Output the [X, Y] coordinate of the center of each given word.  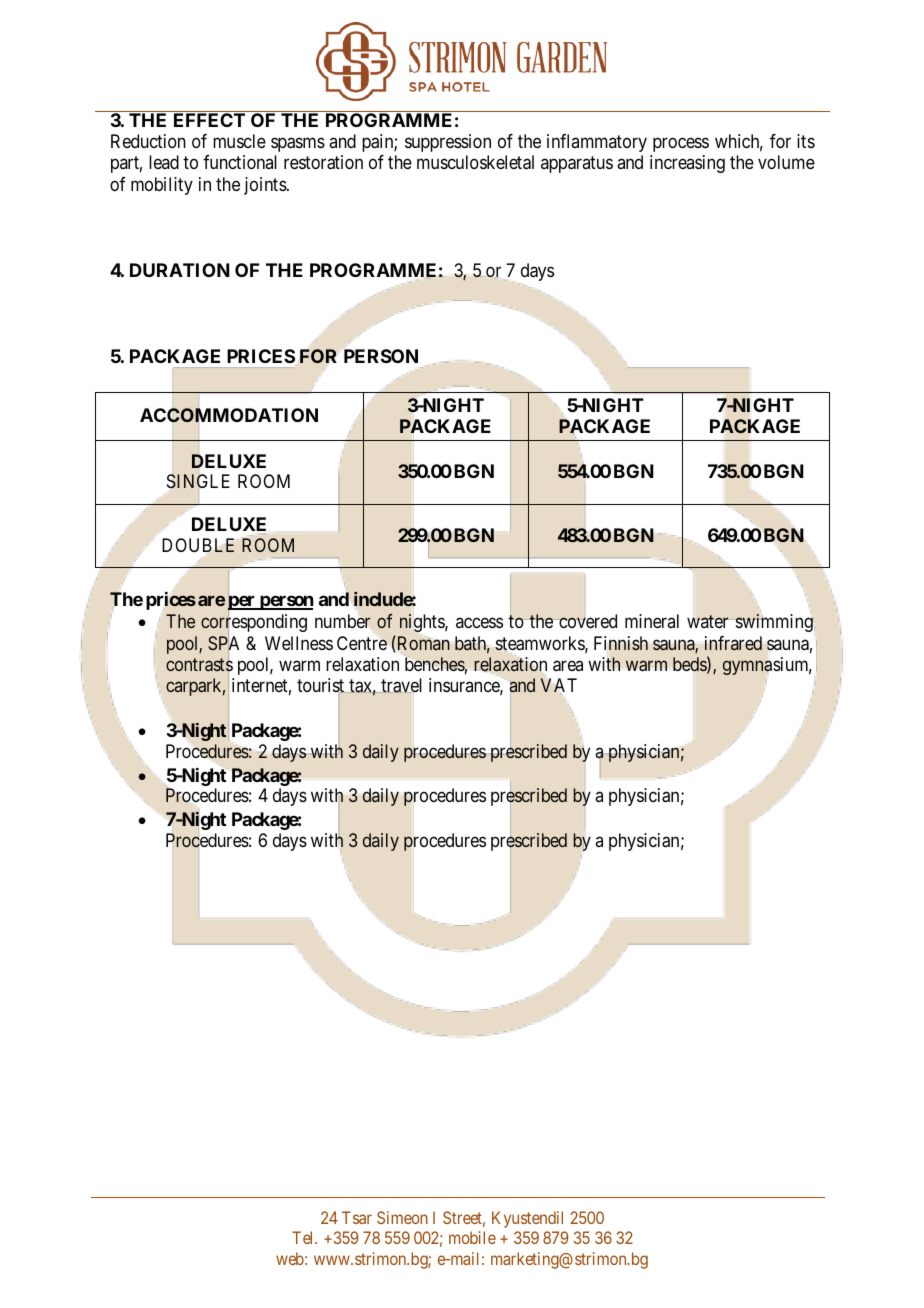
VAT [558, 686]
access [479, 623]
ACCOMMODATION [229, 417]
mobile [472, 1237]
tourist [322, 687]
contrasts [199, 665]
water [709, 622]
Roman [424, 643]
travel [400, 685]
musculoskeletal [475, 162]
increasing [687, 164]
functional [240, 162]
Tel [304, 1237]
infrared [733, 643]
